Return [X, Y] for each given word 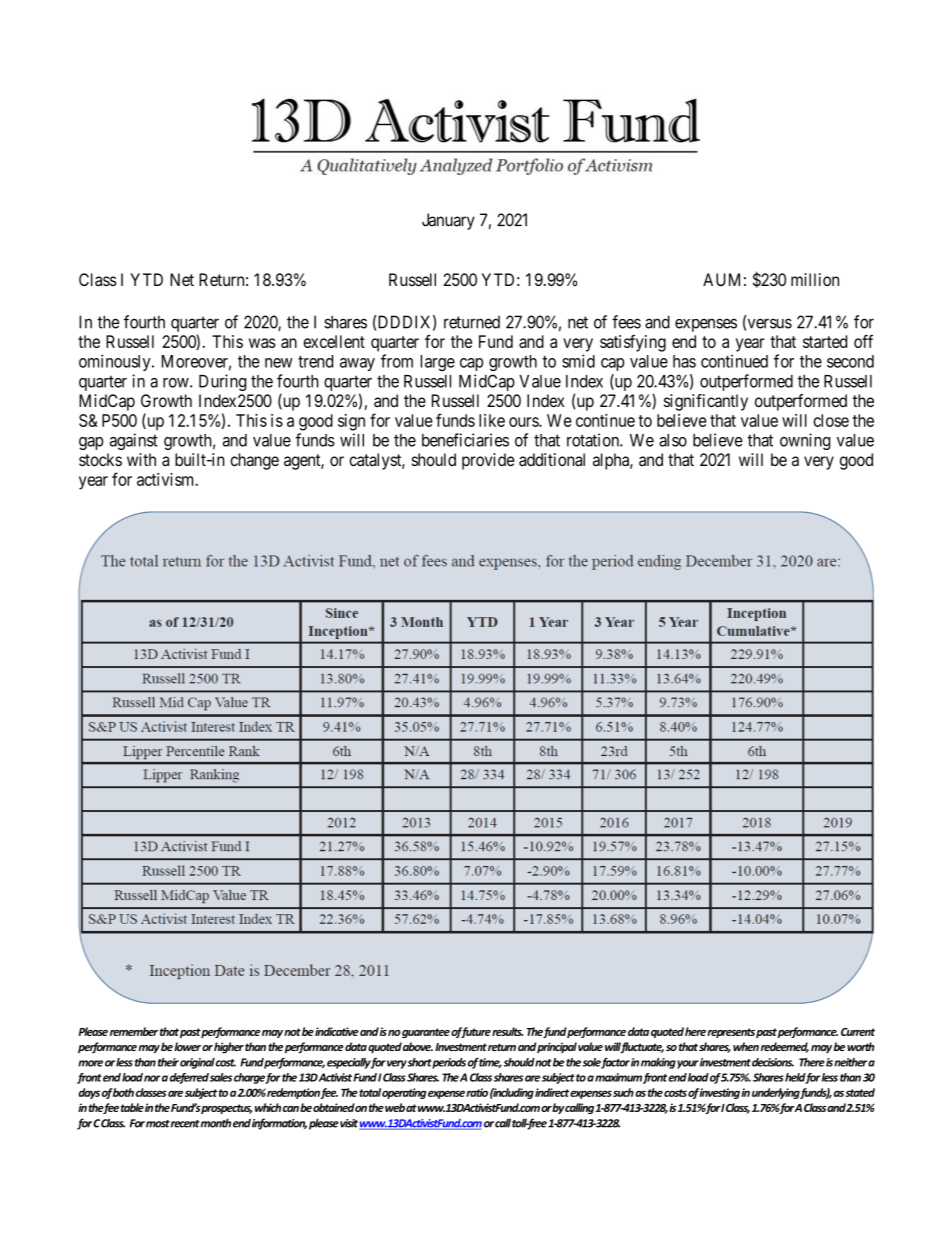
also [673, 440]
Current [858, 1032]
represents [731, 1033]
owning [805, 441]
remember [134, 1031]
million [815, 279]
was [262, 343]
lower [187, 1046]
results [507, 1031]
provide [488, 461]
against [134, 441]
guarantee [426, 1033]
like [492, 420]
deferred [189, 1078]
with [141, 459]
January [448, 221]
